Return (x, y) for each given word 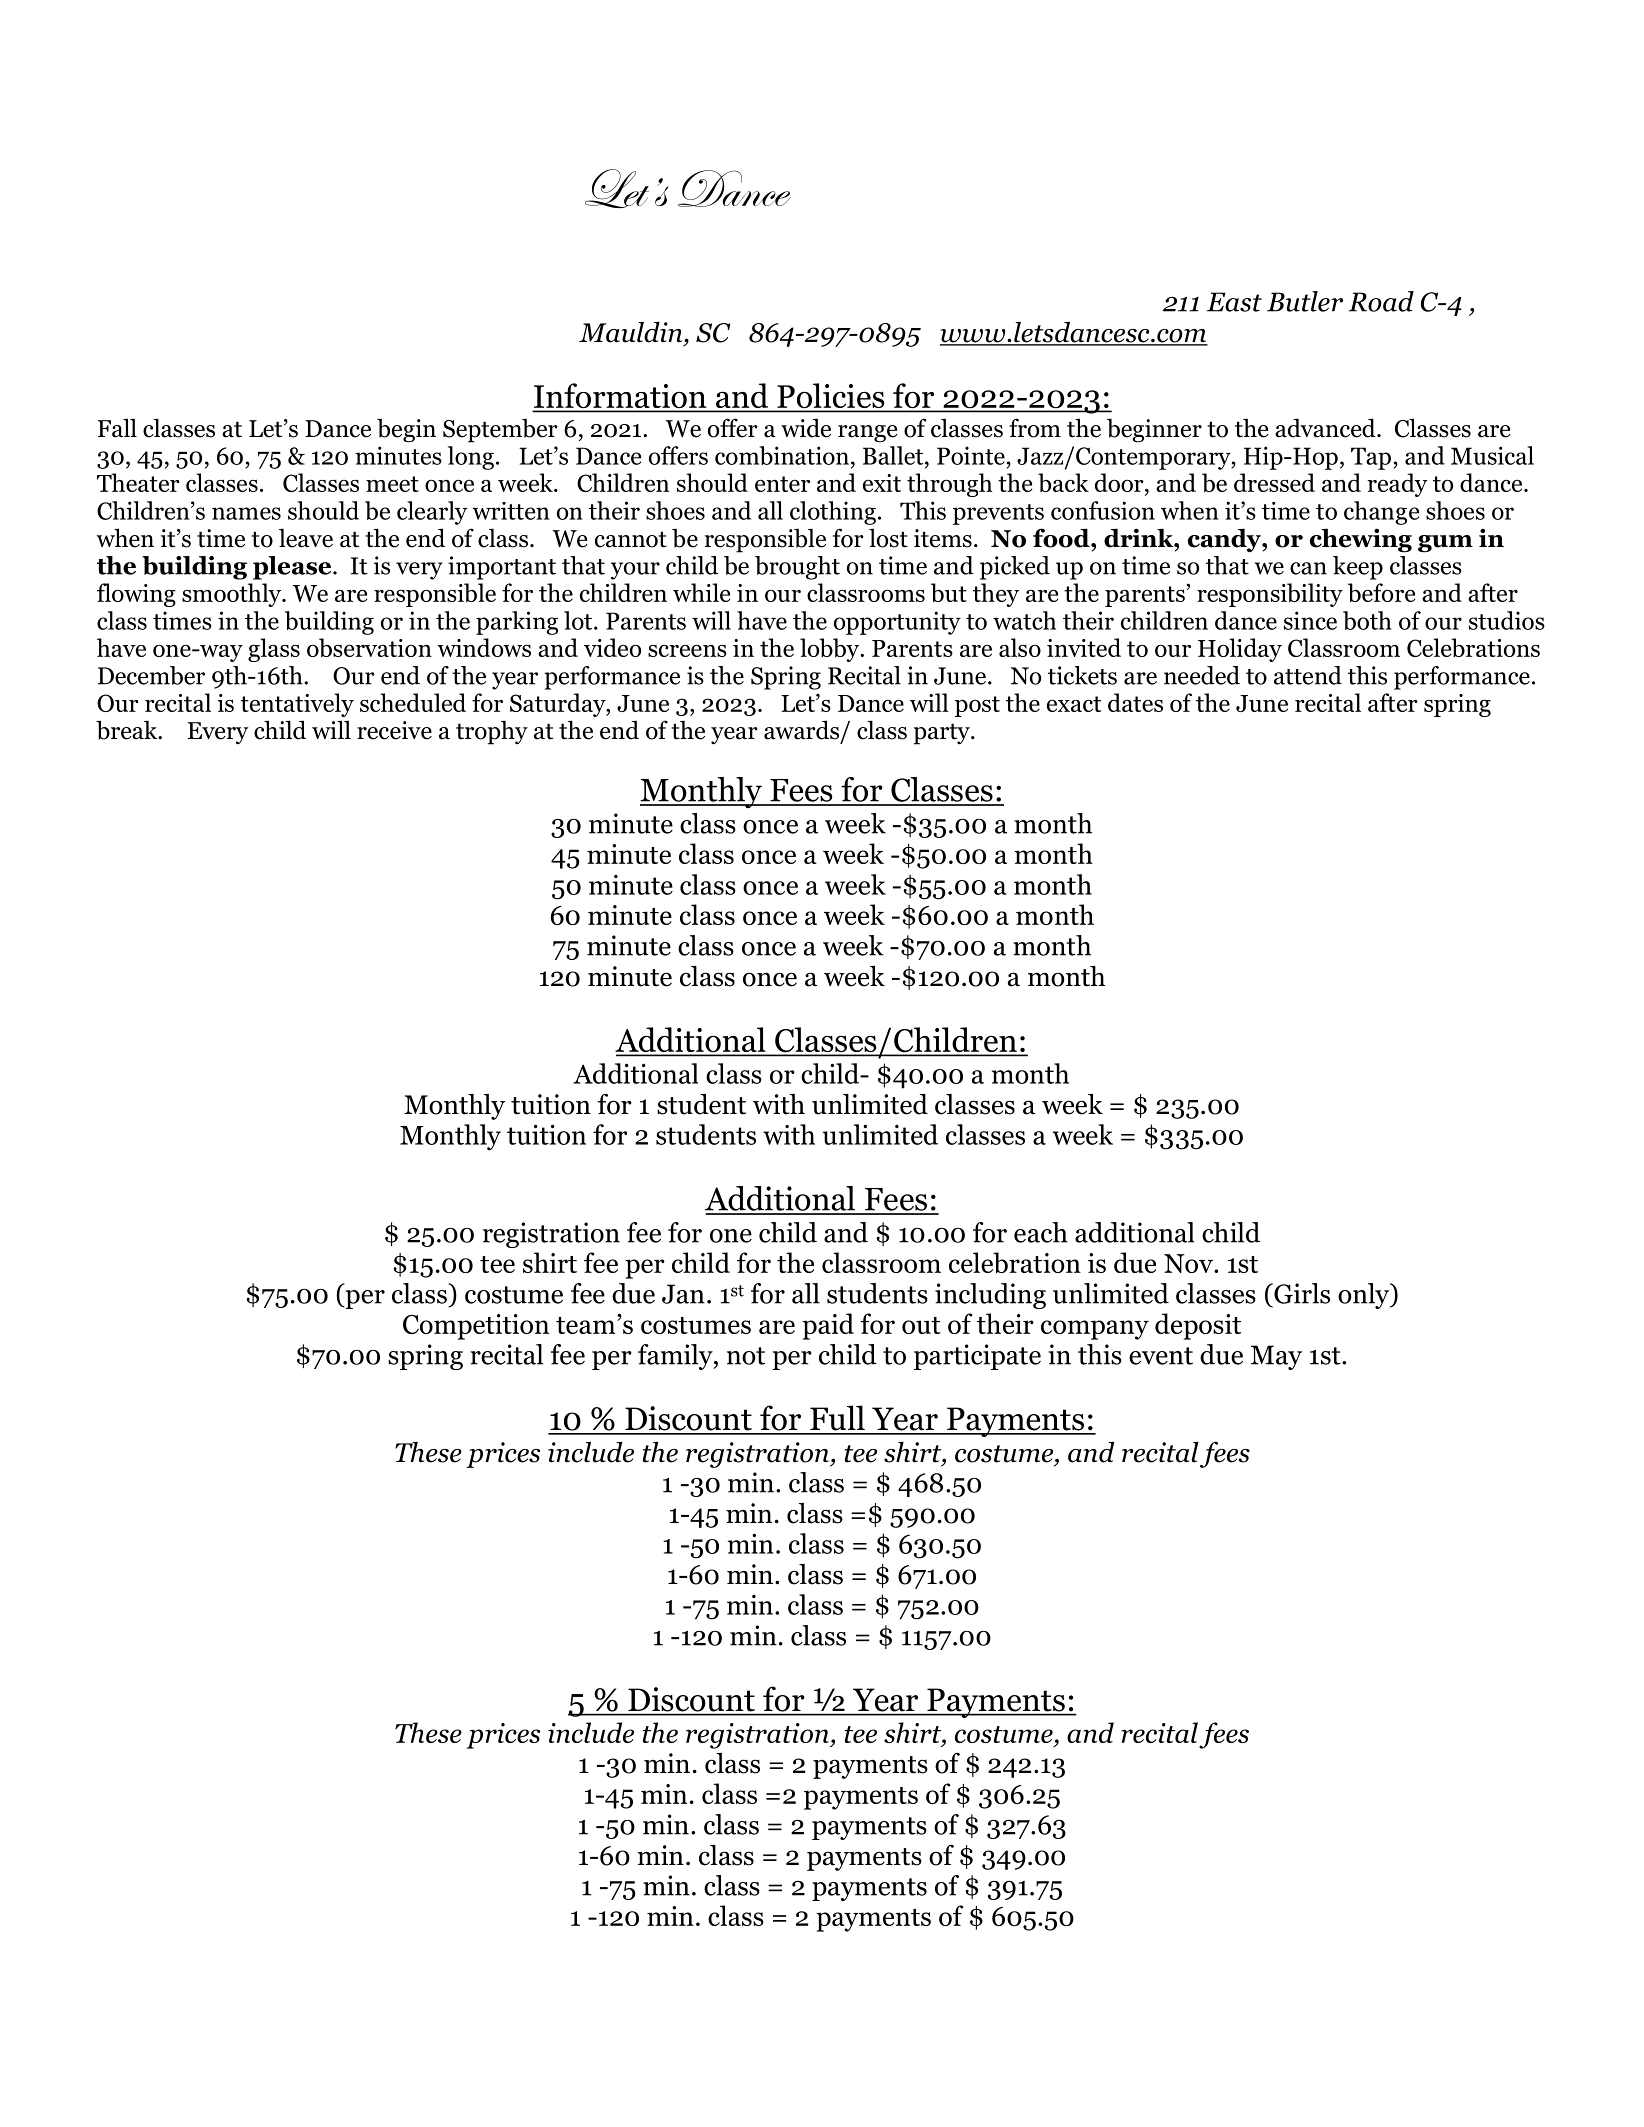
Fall (117, 428)
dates (1135, 702)
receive (394, 730)
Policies (831, 397)
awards (801, 730)
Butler (1305, 301)
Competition (476, 1327)
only (1365, 1296)
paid (828, 1326)
